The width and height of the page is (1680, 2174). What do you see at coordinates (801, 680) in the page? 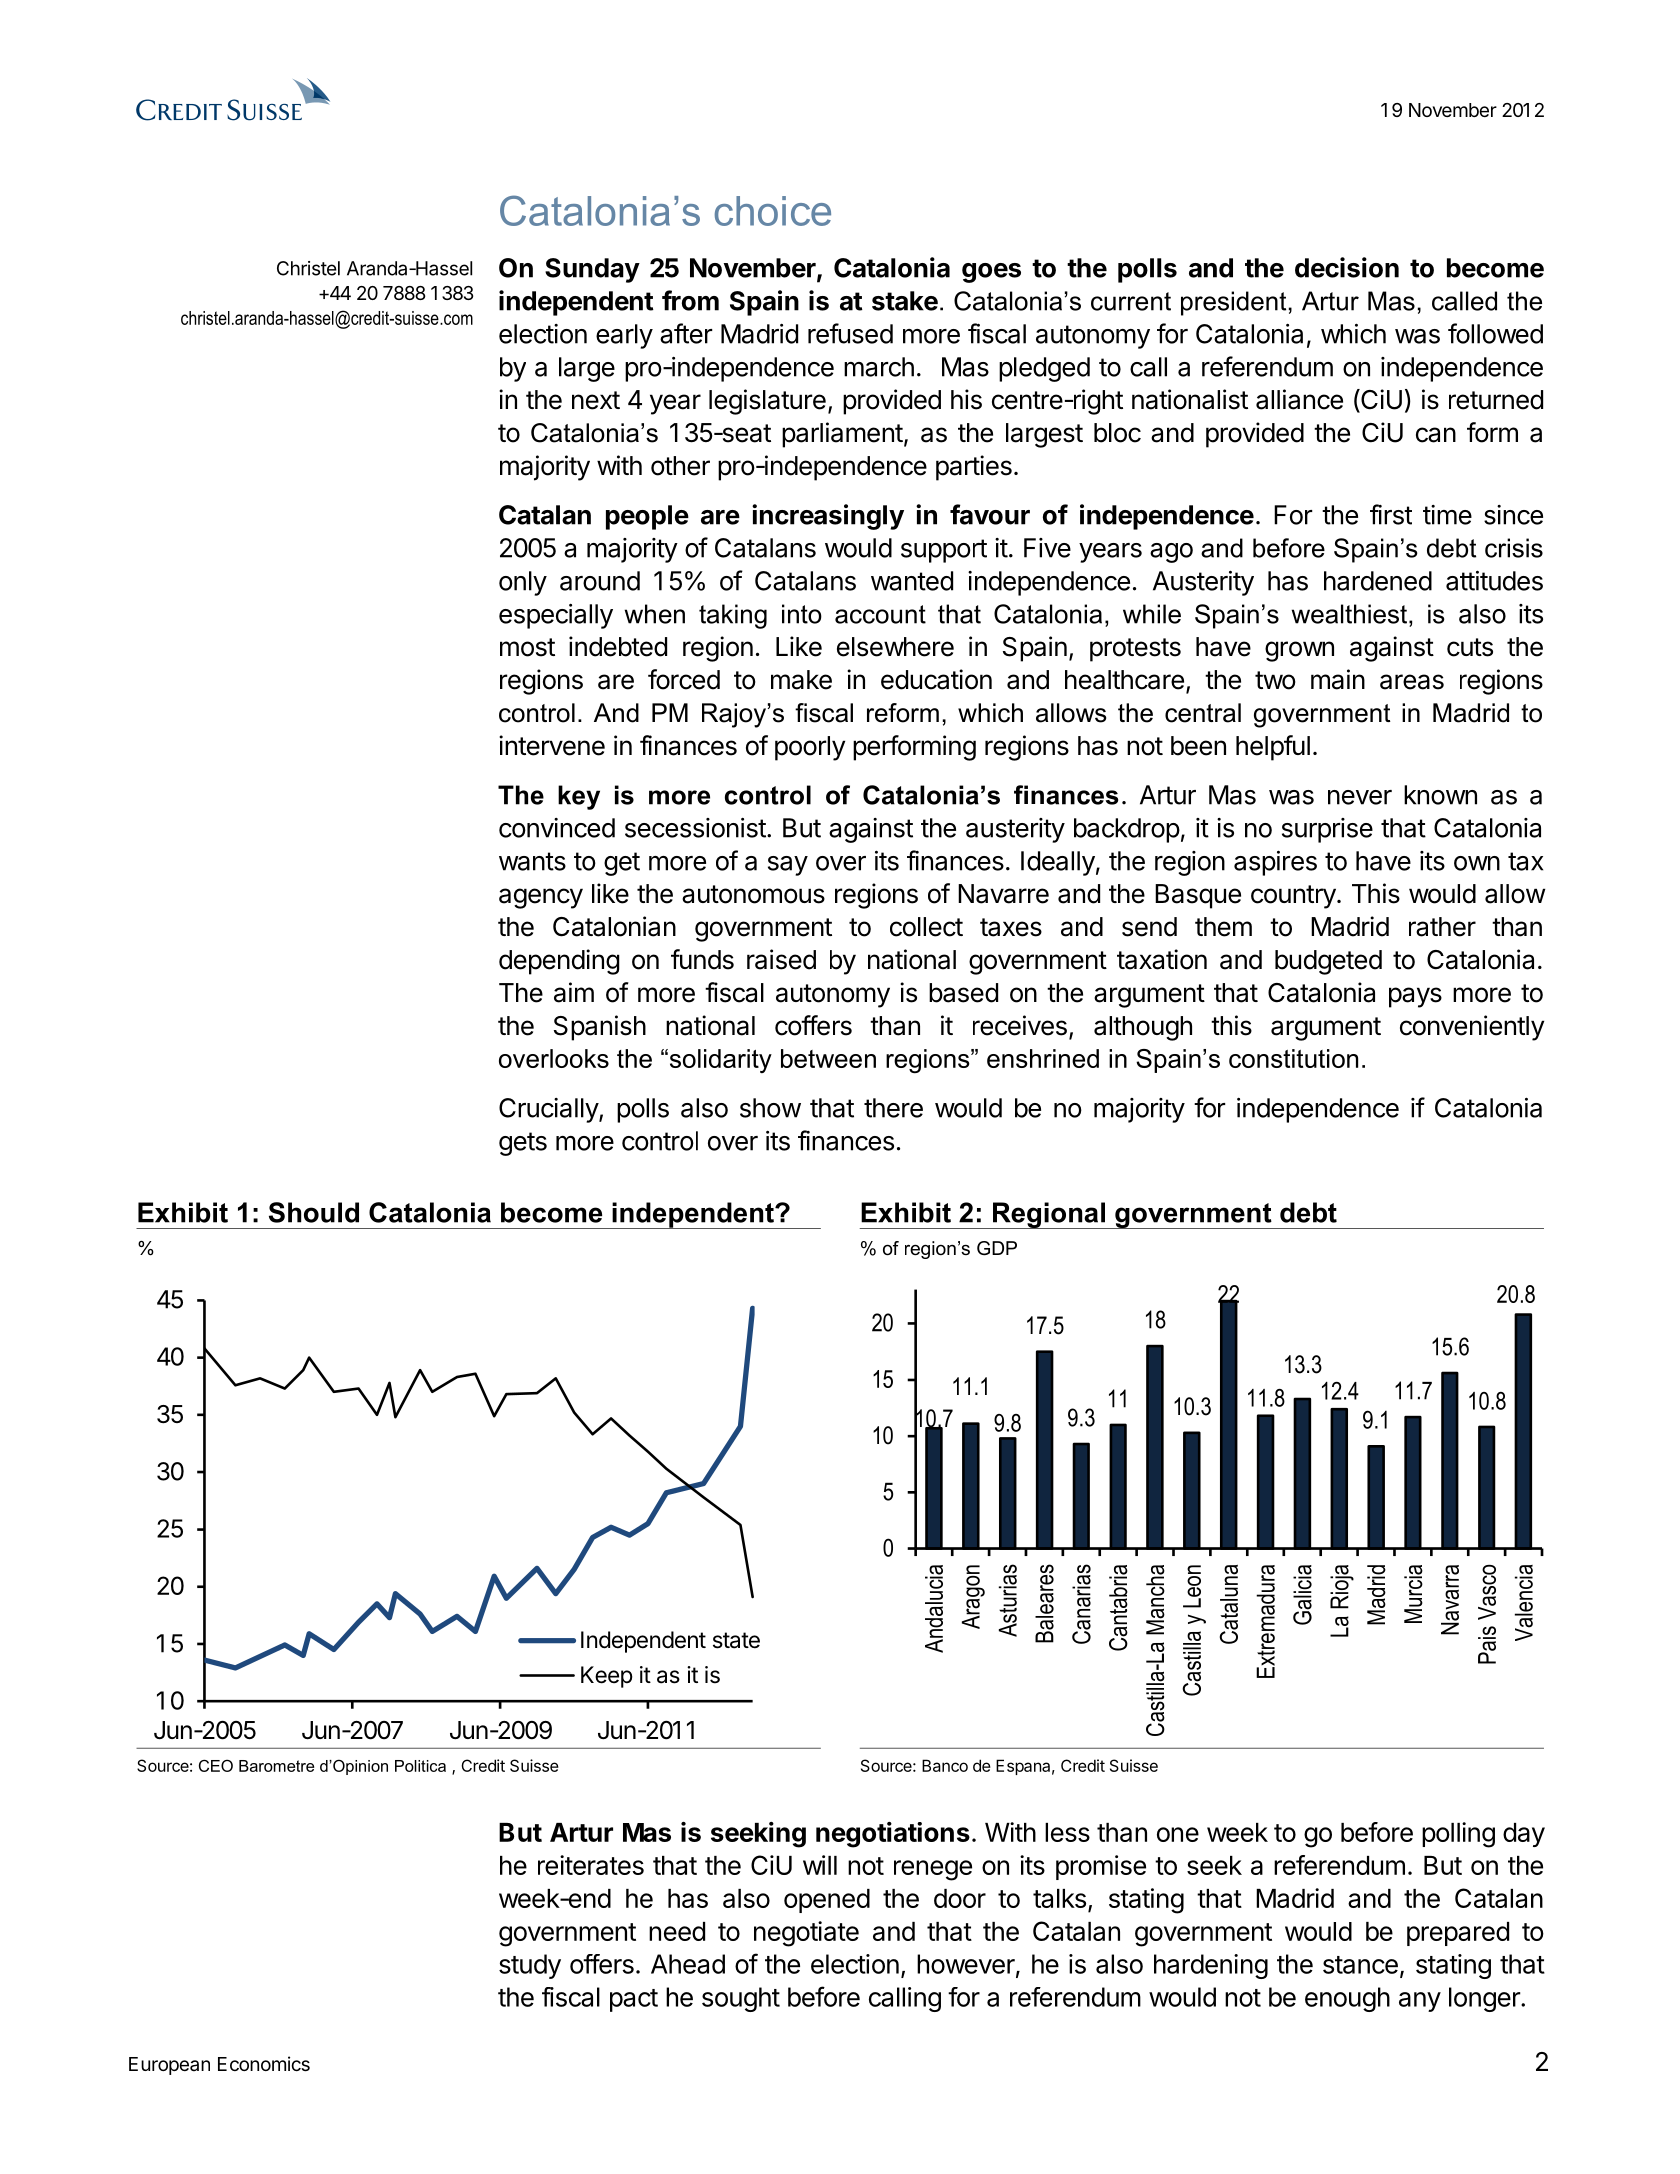
I see `make` at bounding box center [801, 680].
